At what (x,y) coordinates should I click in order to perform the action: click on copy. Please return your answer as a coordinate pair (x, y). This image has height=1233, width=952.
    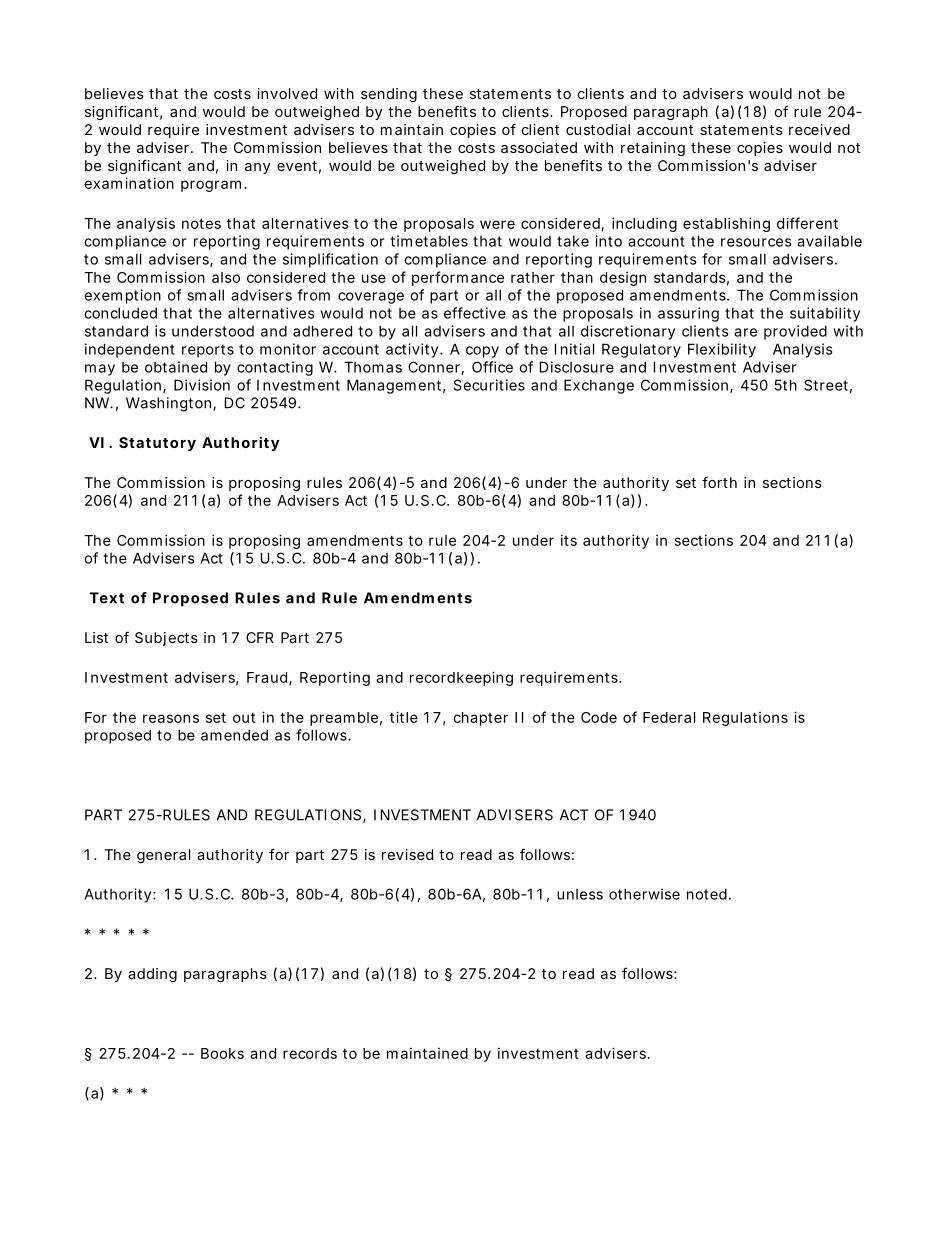
    Looking at the image, I should click on (482, 352).
